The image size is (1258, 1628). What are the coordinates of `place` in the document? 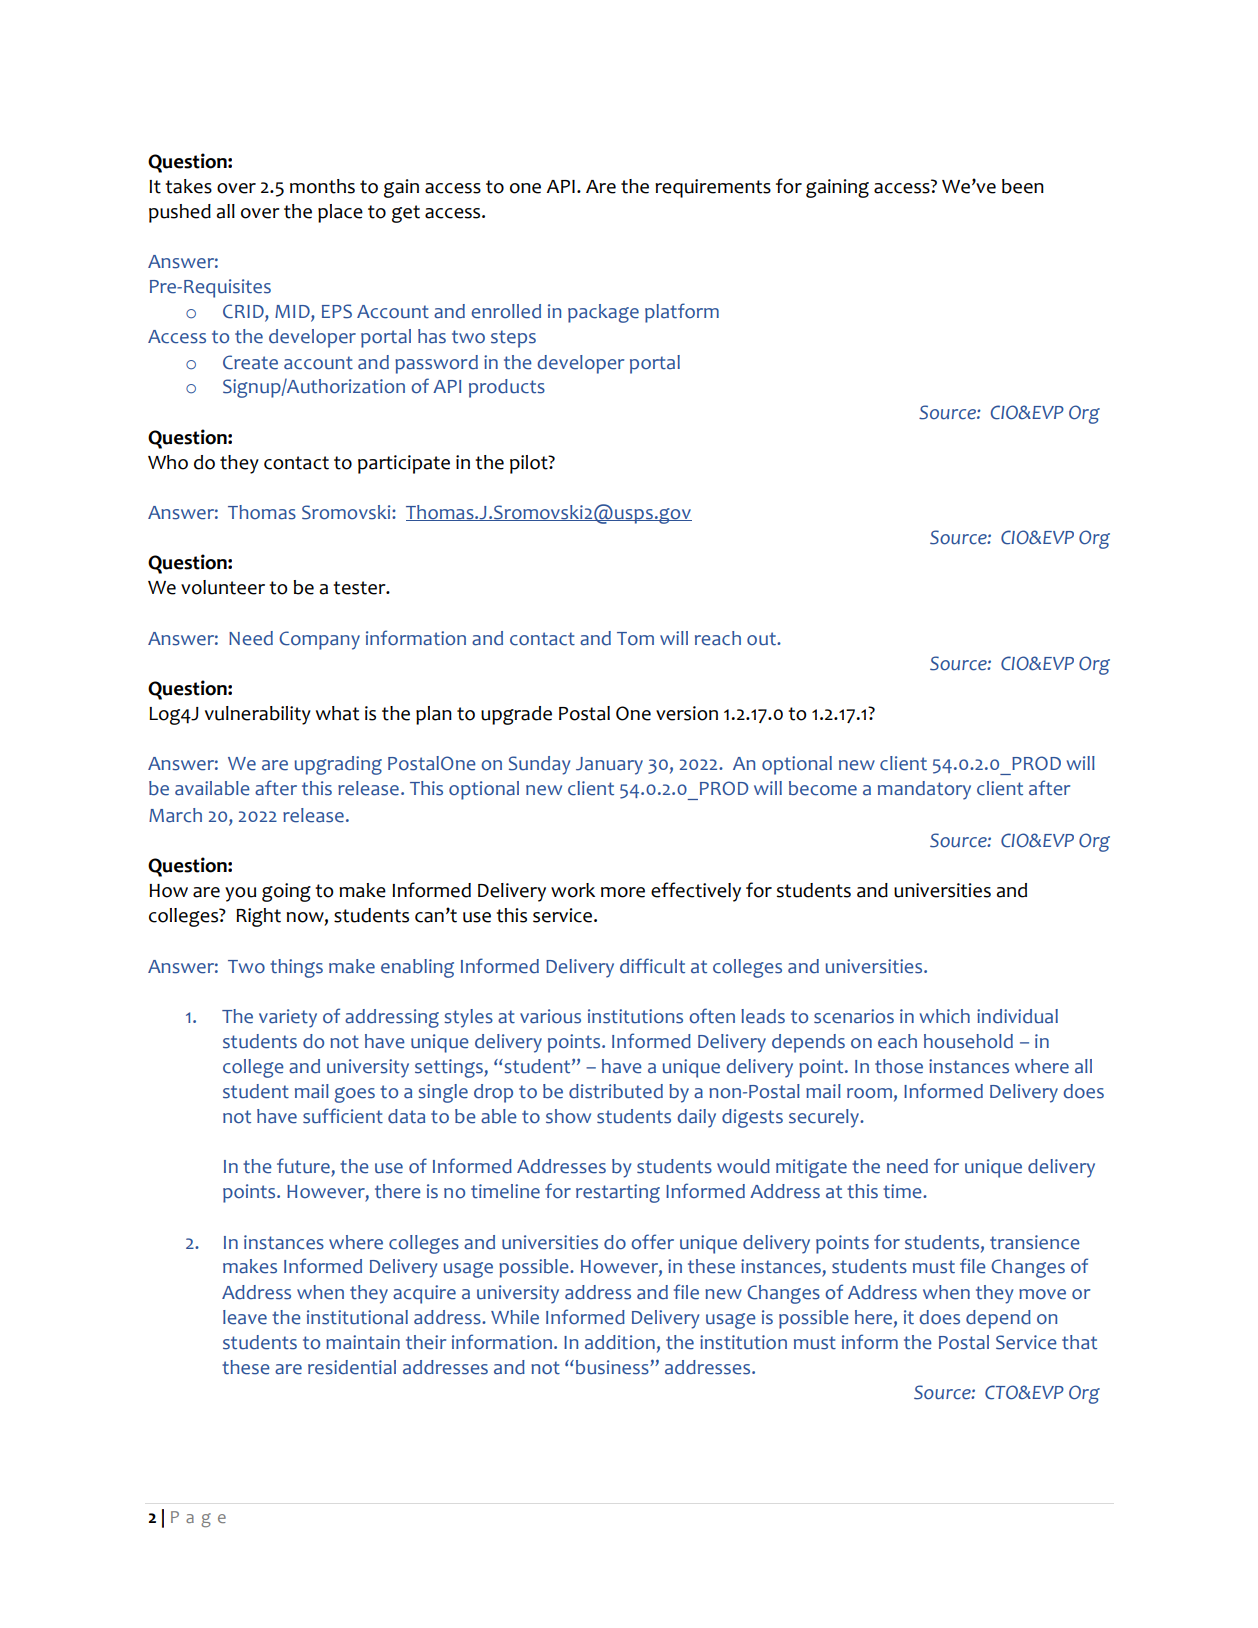 It's located at (340, 213).
